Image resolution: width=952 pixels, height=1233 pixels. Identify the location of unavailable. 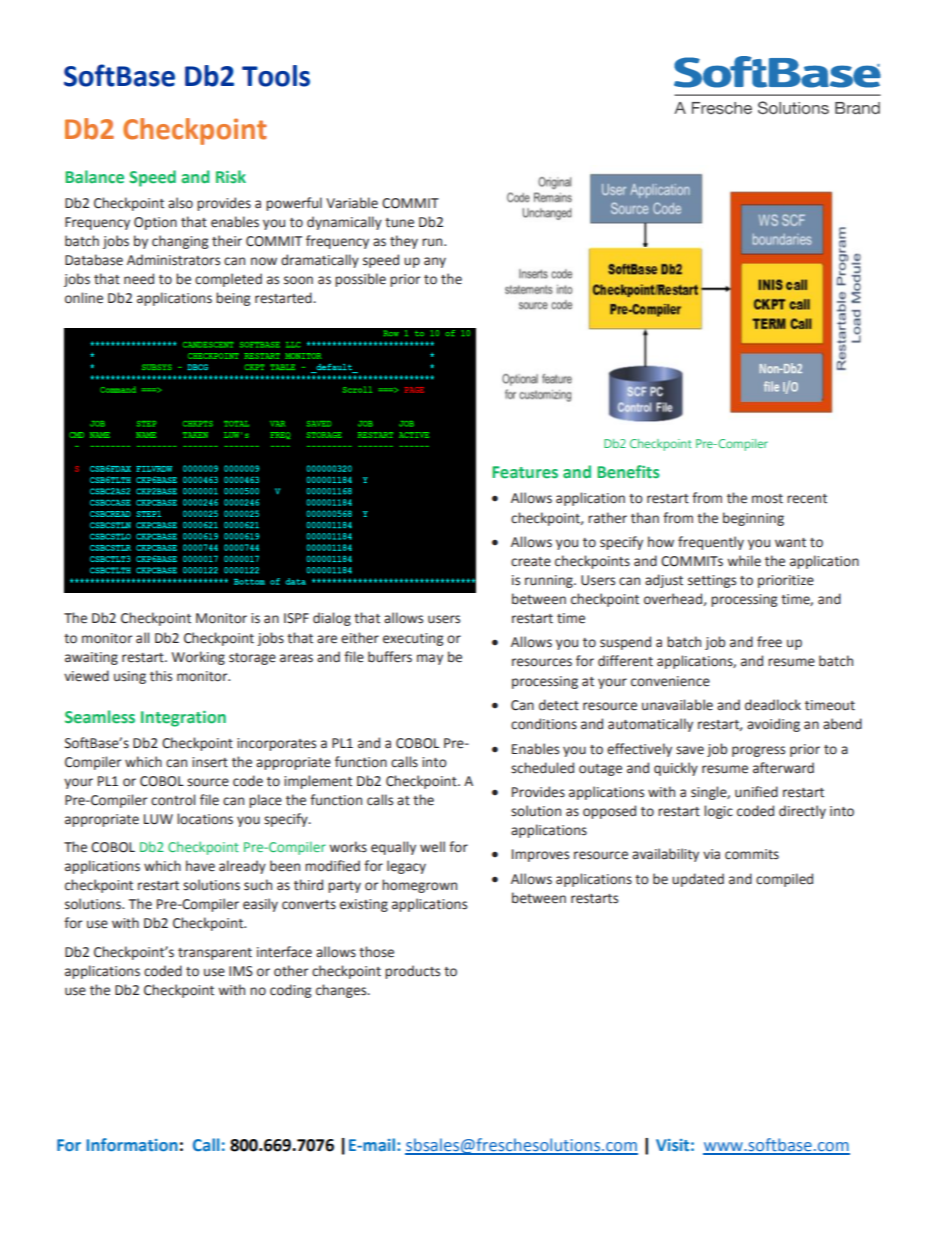
(677, 705).
